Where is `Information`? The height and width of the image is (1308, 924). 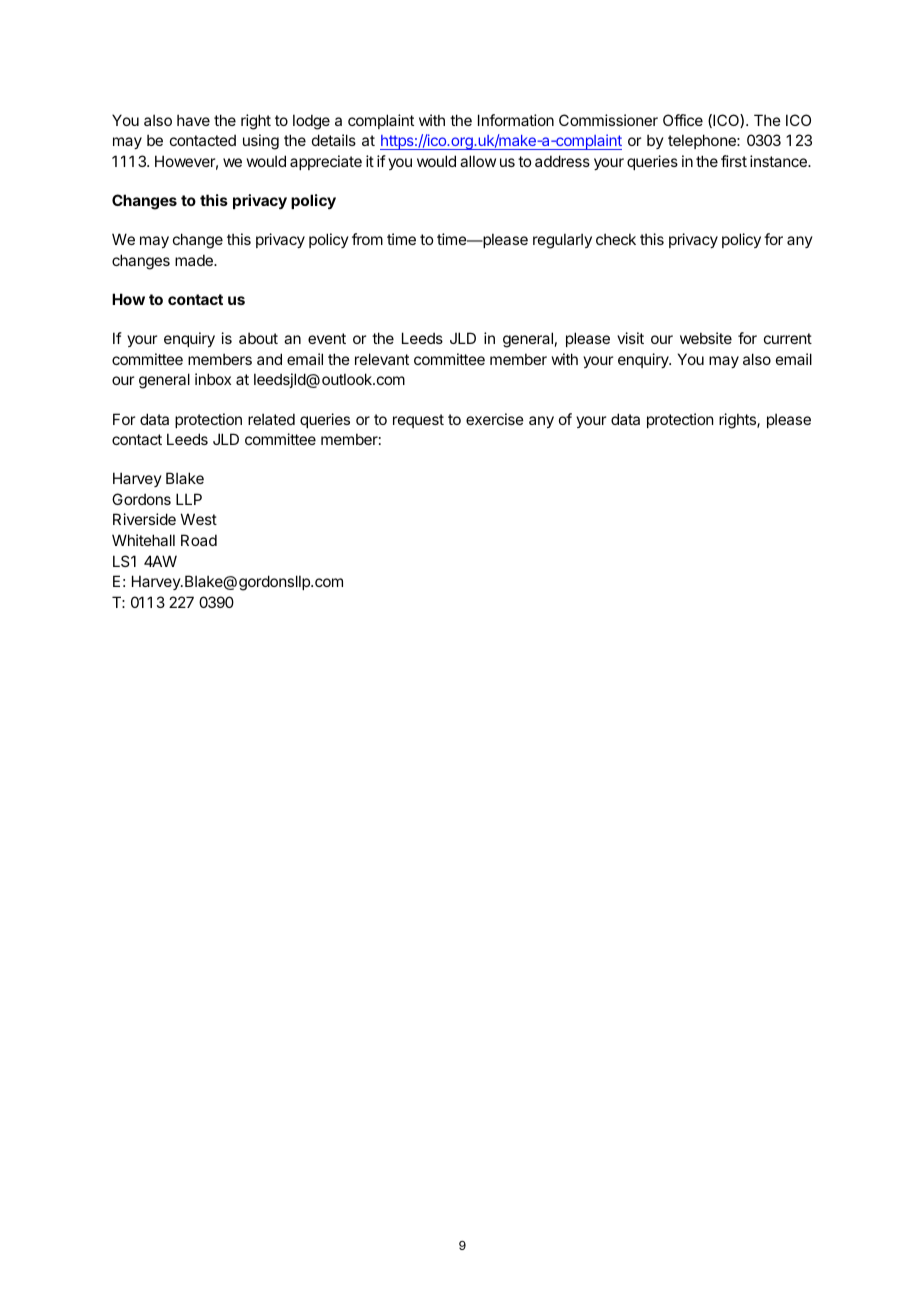
Information is located at coordinates (516, 120).
